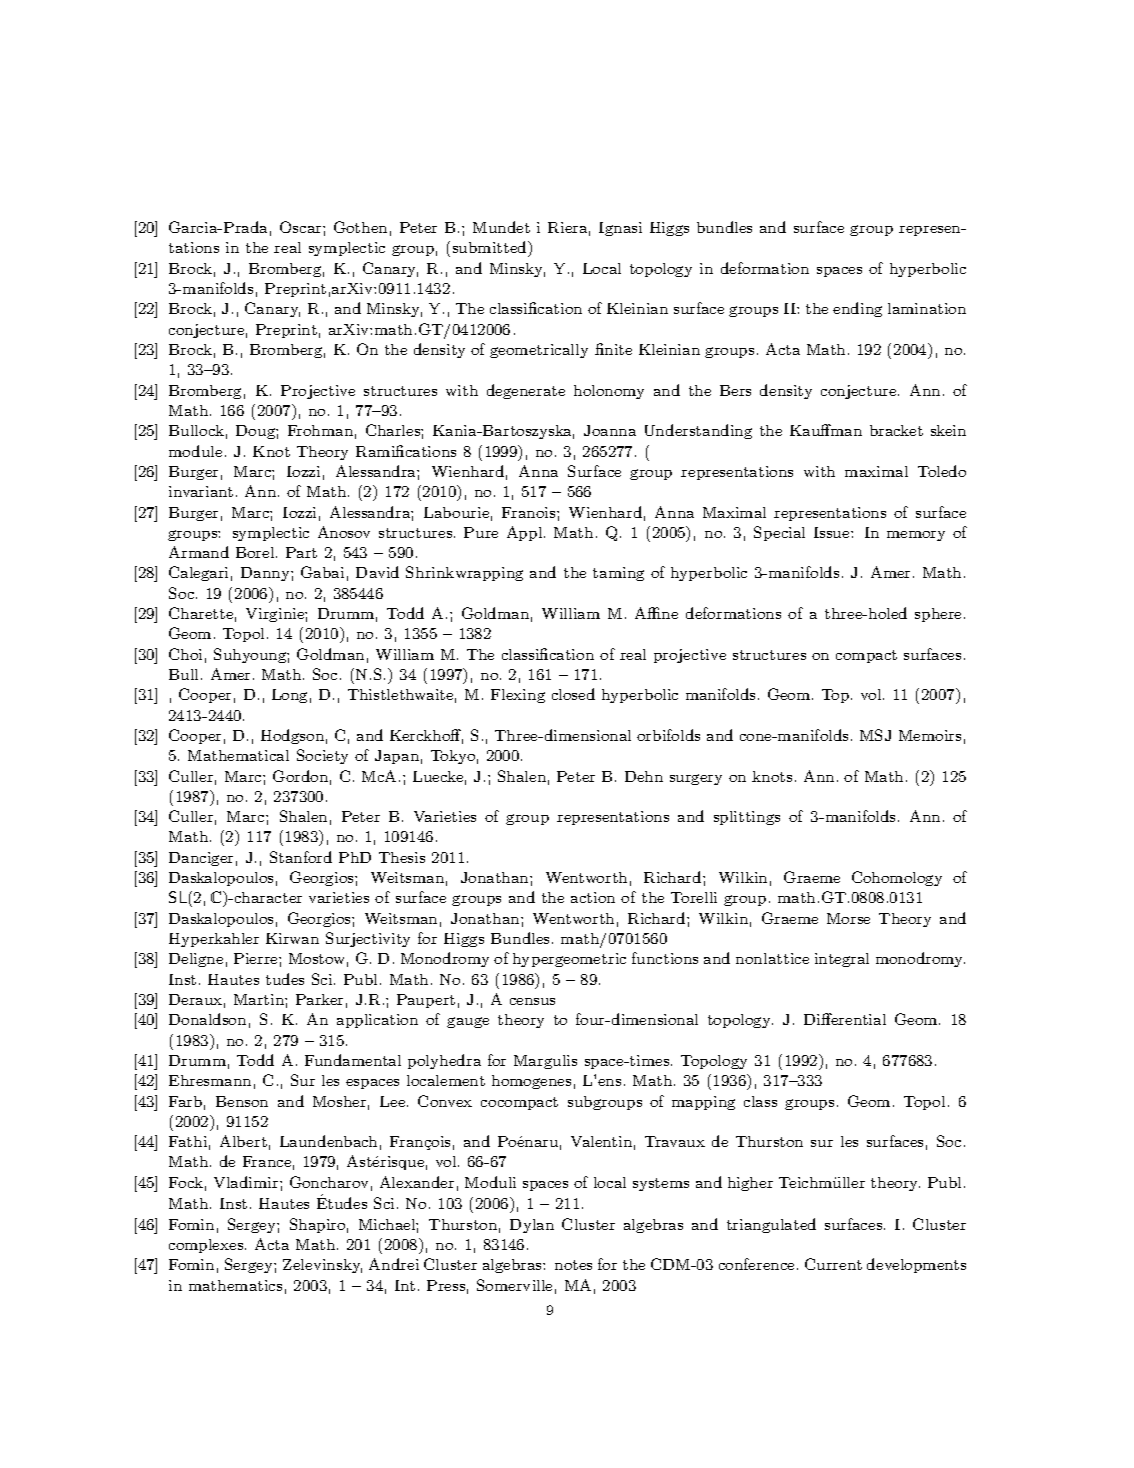 This document has height=1468, width=1134. I want to click on ending, so click(857, 309).
